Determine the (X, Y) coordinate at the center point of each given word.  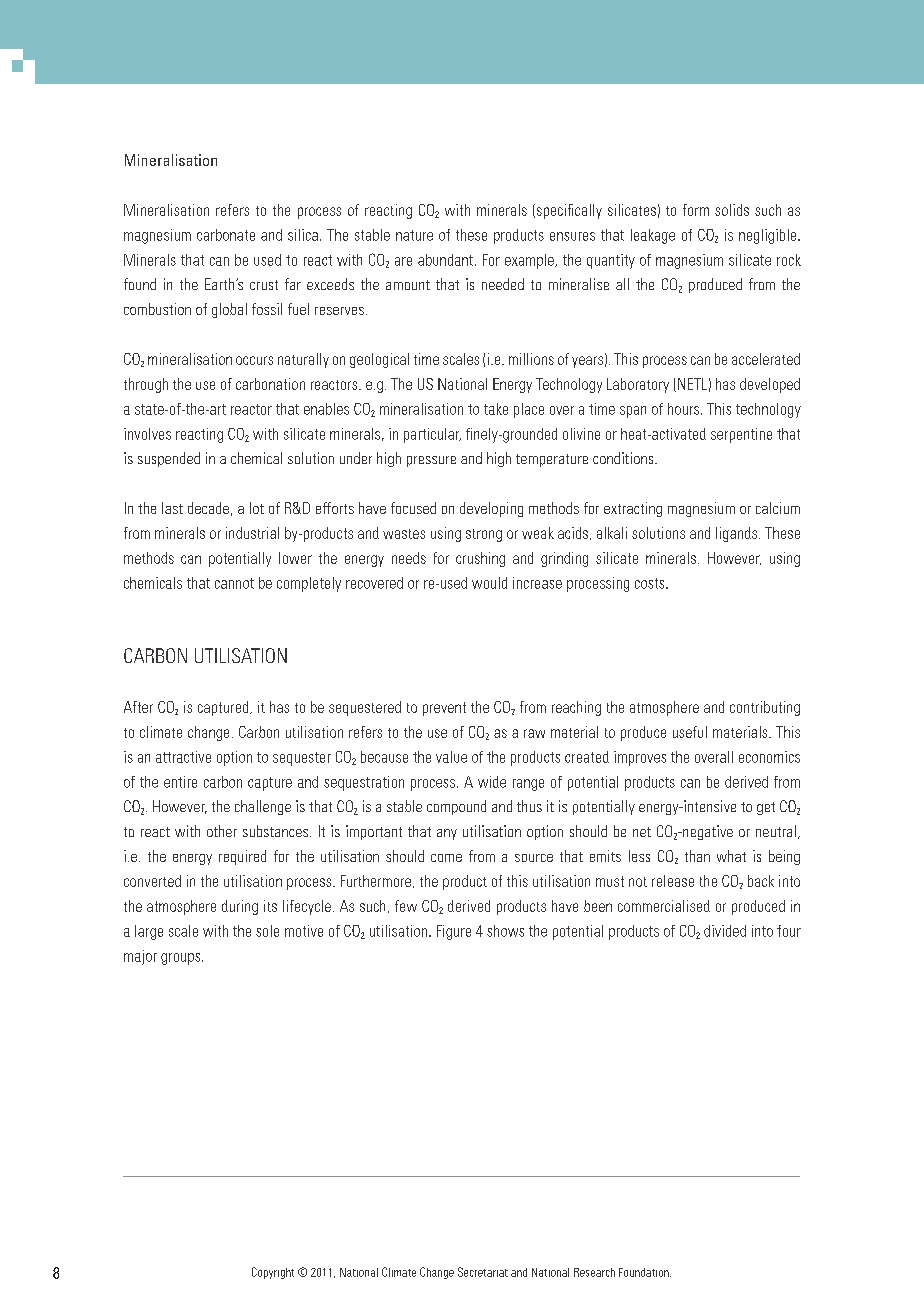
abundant (447, 260)
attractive (183, 757)
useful (690, 732)
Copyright (273, 1273)
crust (264, 285)
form (696, 210)
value (451, 757)
